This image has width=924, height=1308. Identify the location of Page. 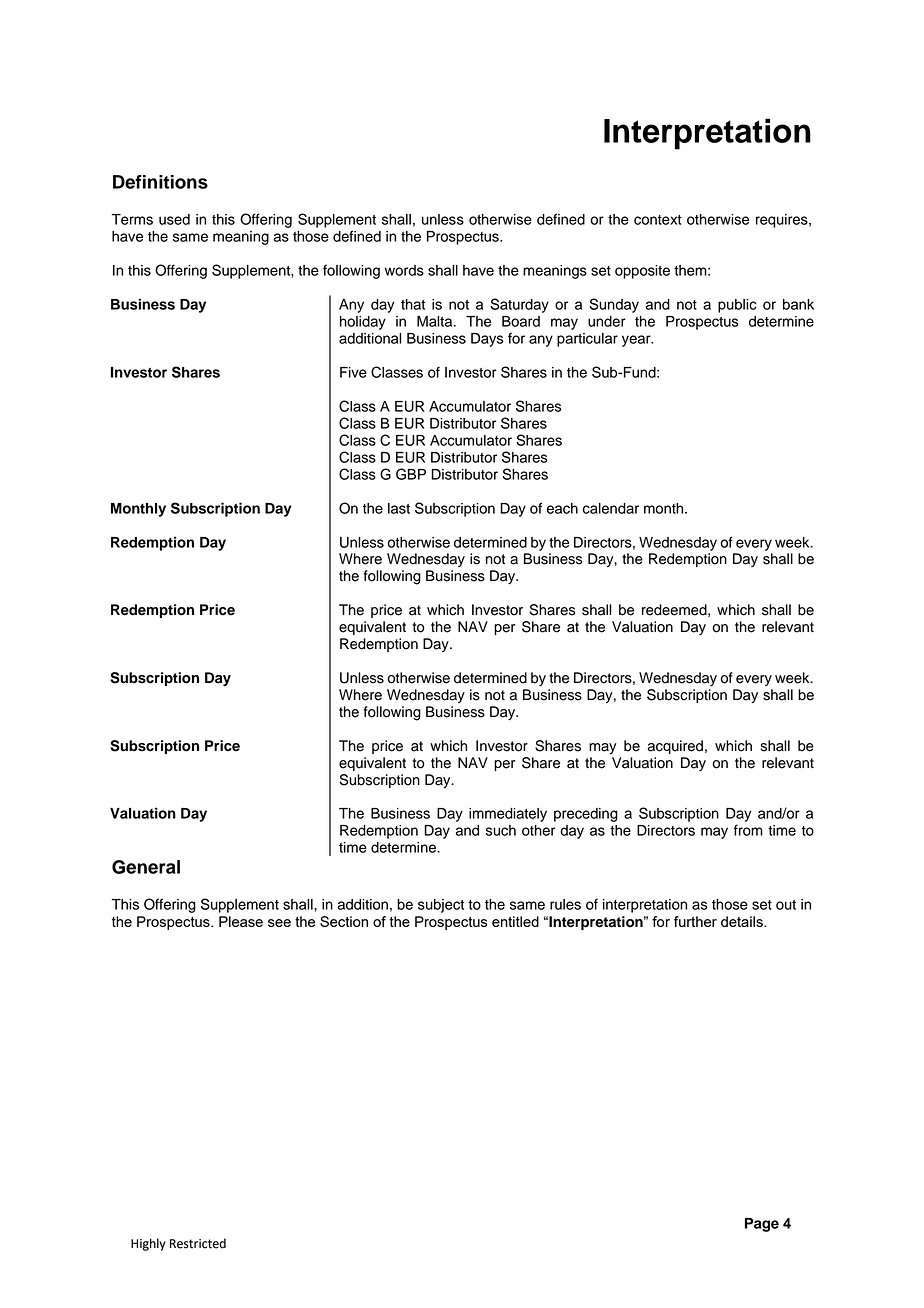
(762, 1225).
